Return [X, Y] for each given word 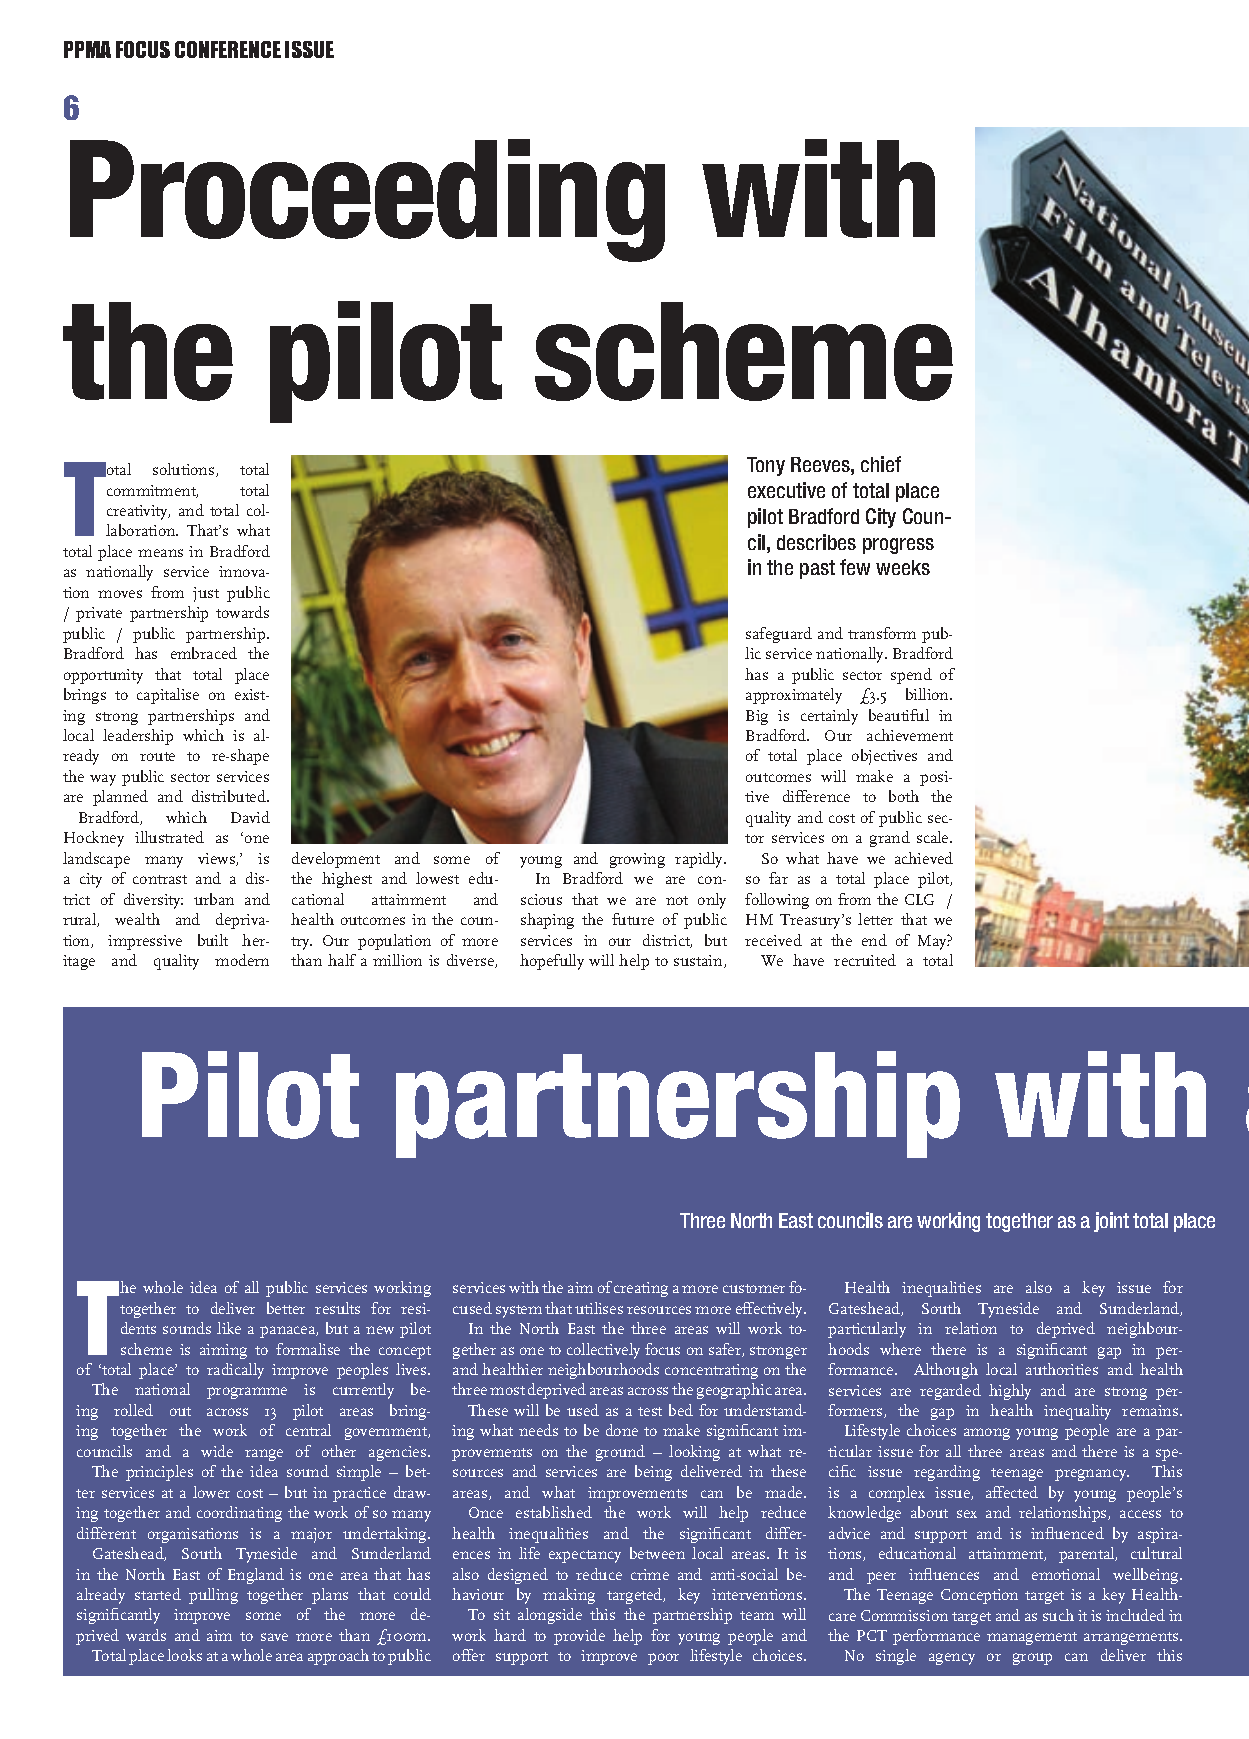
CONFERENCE [228, 49]
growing [637, 860]
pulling [213, 1596]
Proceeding [367, 200]
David [250, 817]
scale [934, 837]
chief [881, 464]
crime [650, 1574]
